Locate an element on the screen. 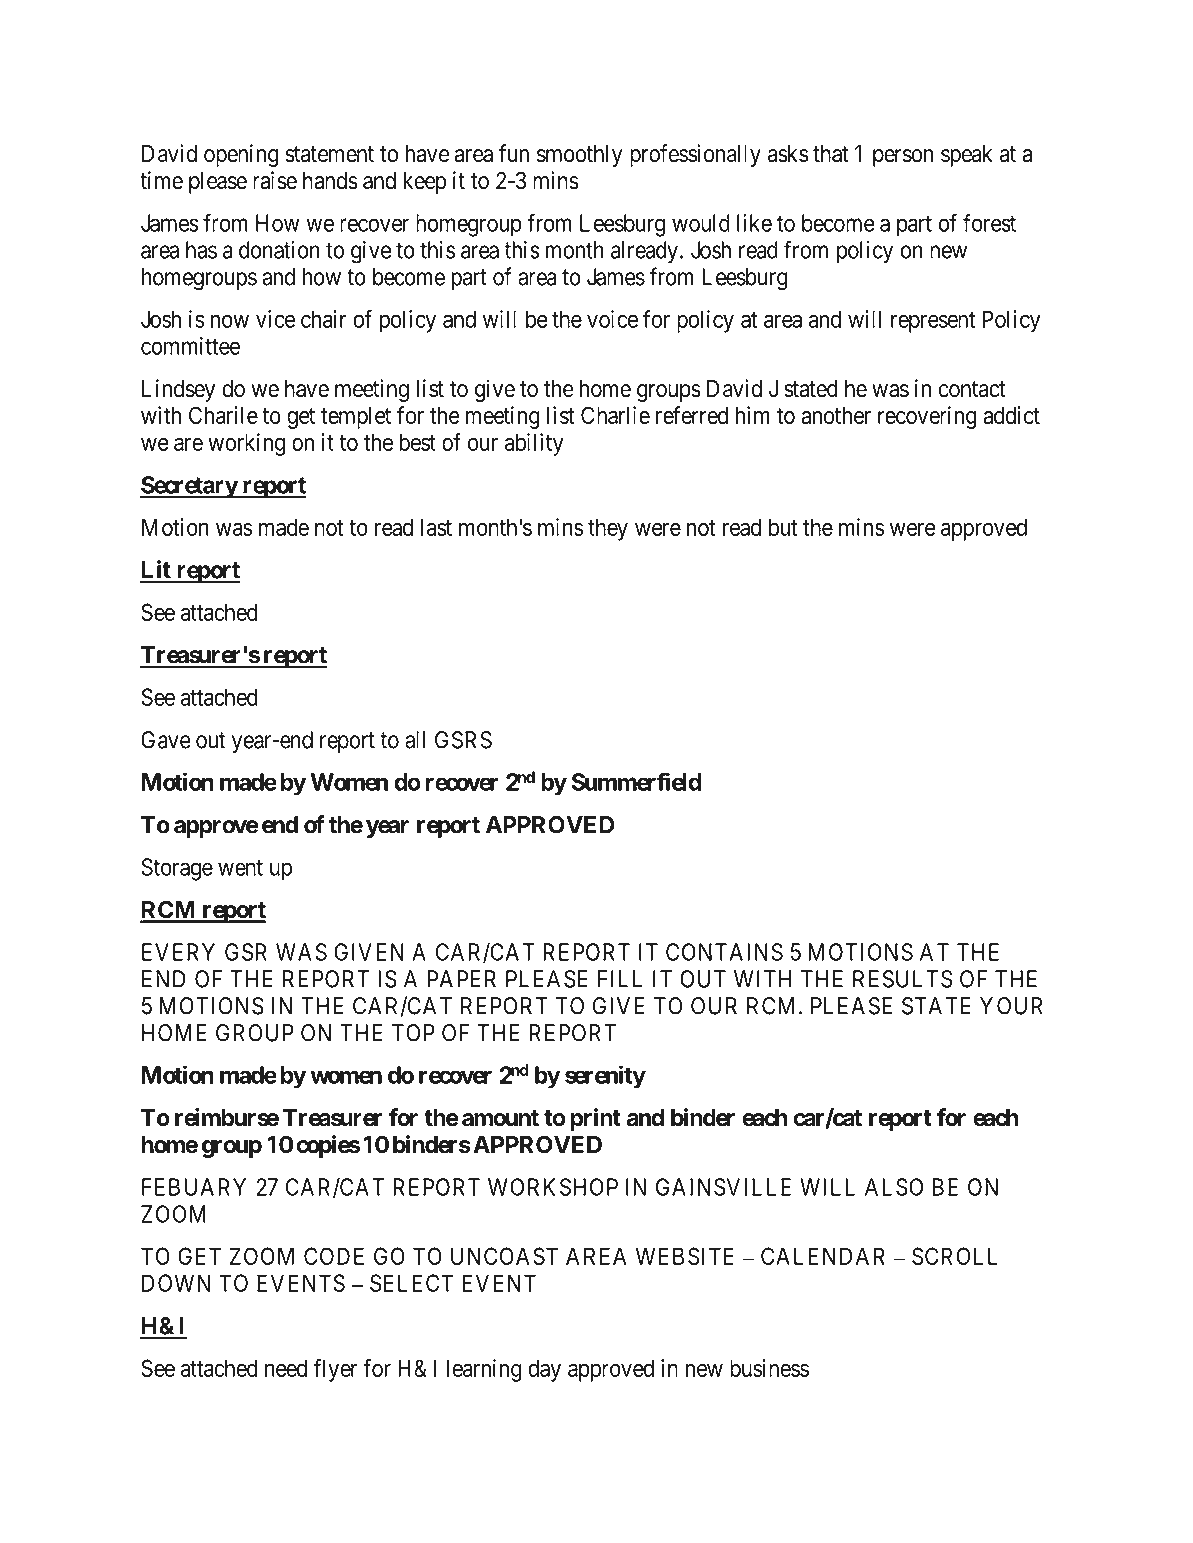 This screenshot has width=1193, height=1543. need is located at coordinates (286, 1368).
